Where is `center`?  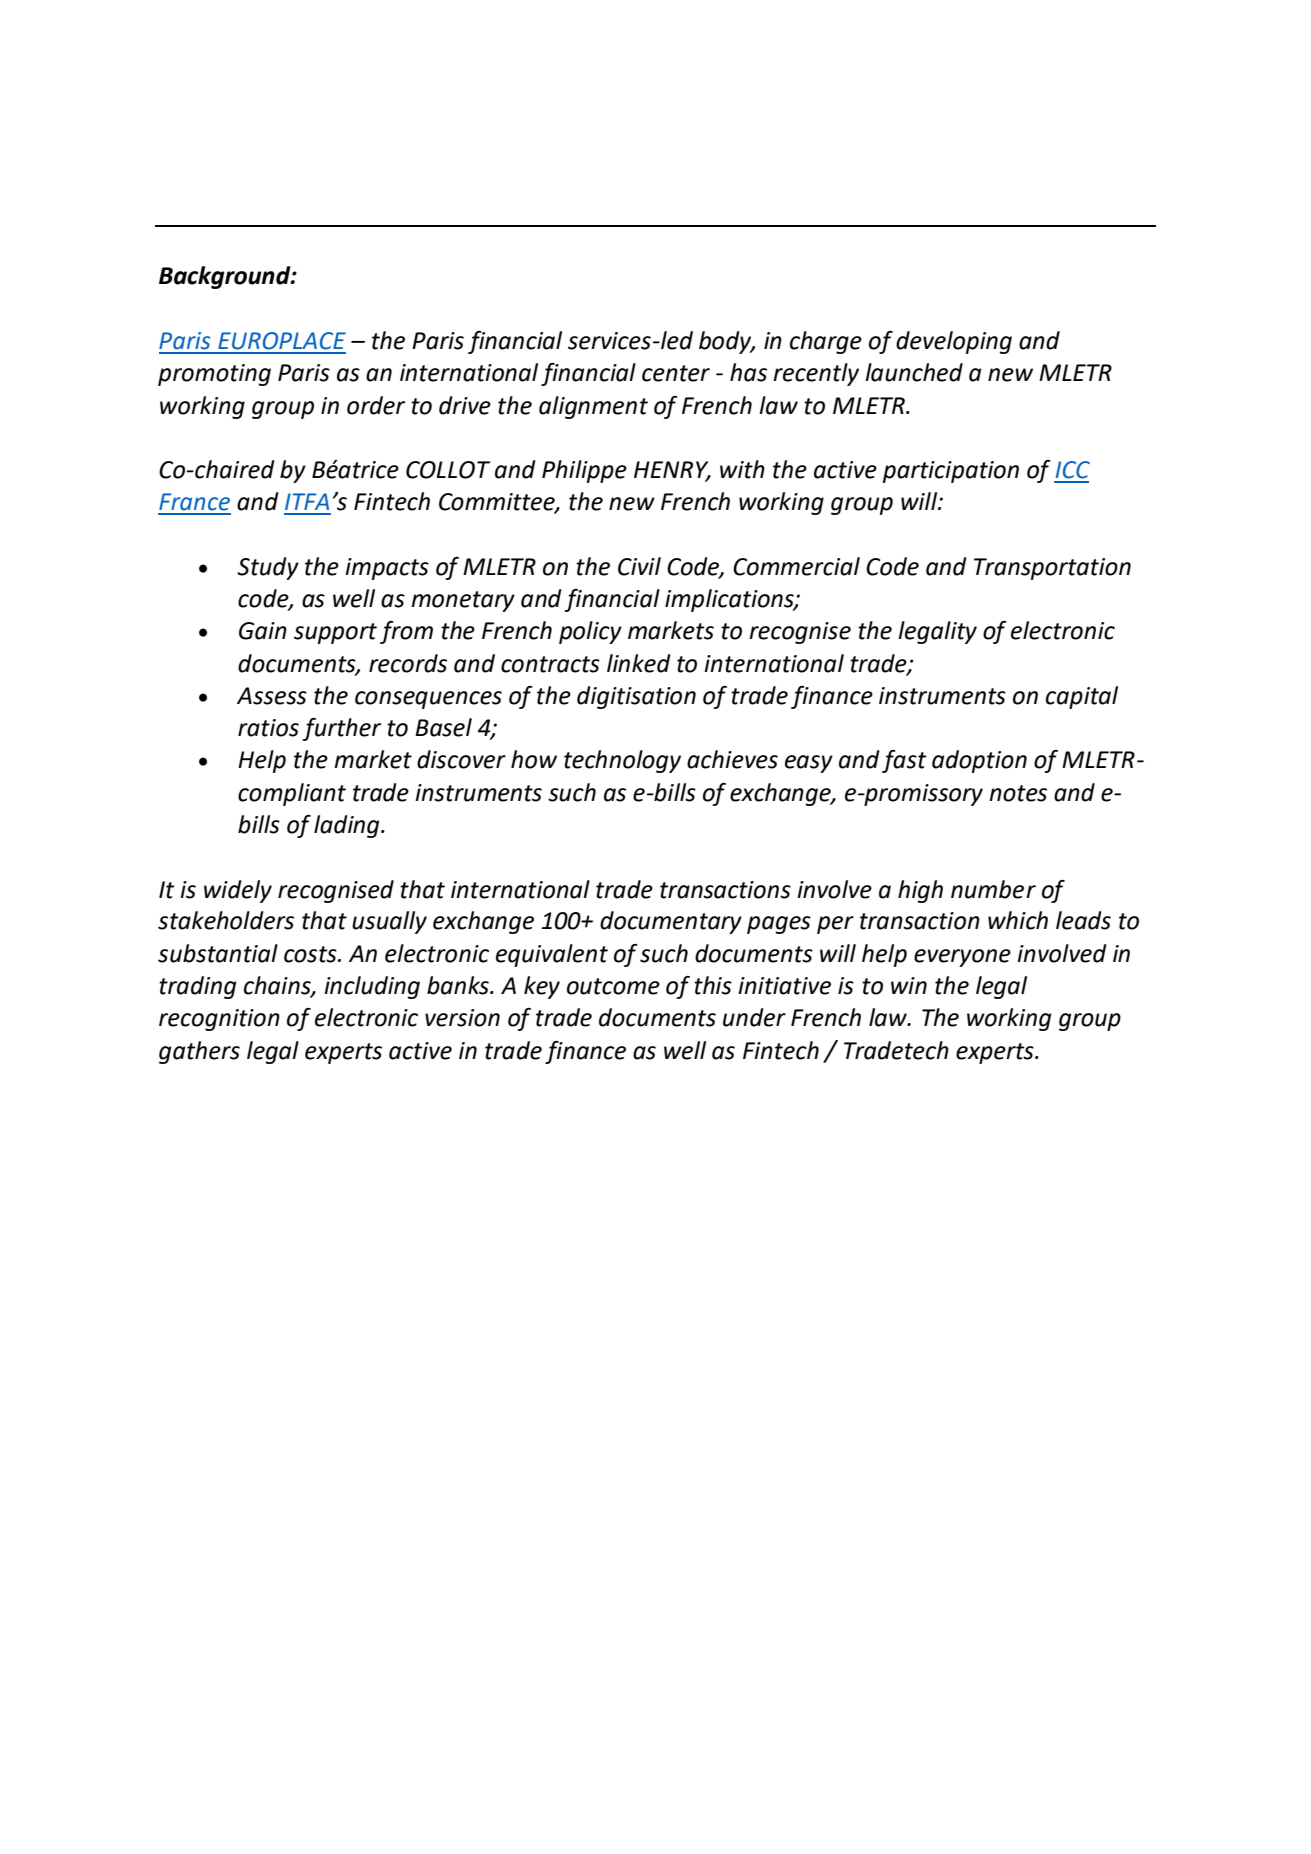 center is located at coordinates (676, 373).
